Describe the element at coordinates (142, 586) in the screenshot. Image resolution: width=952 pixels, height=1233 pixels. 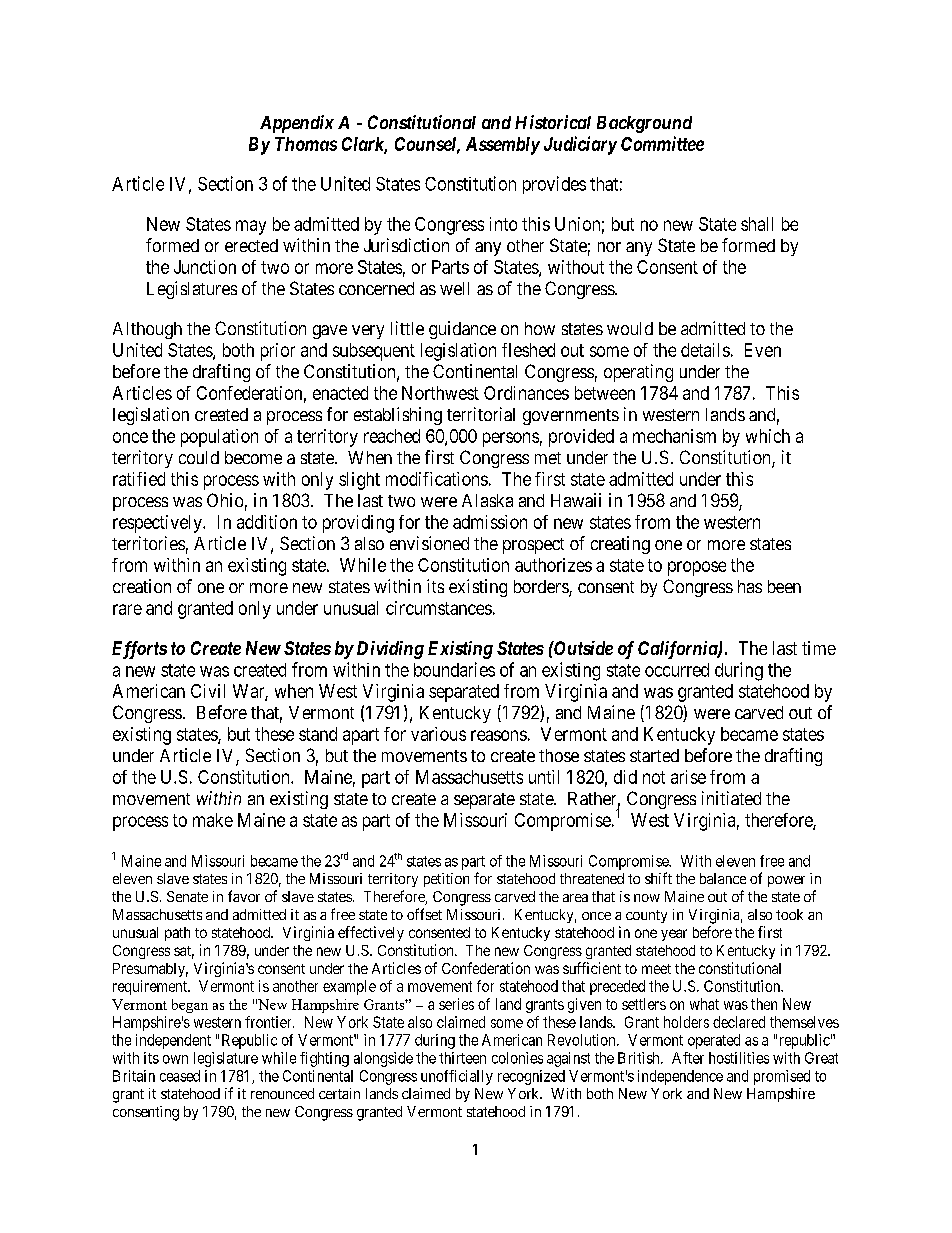
I see `creation` at that location.
